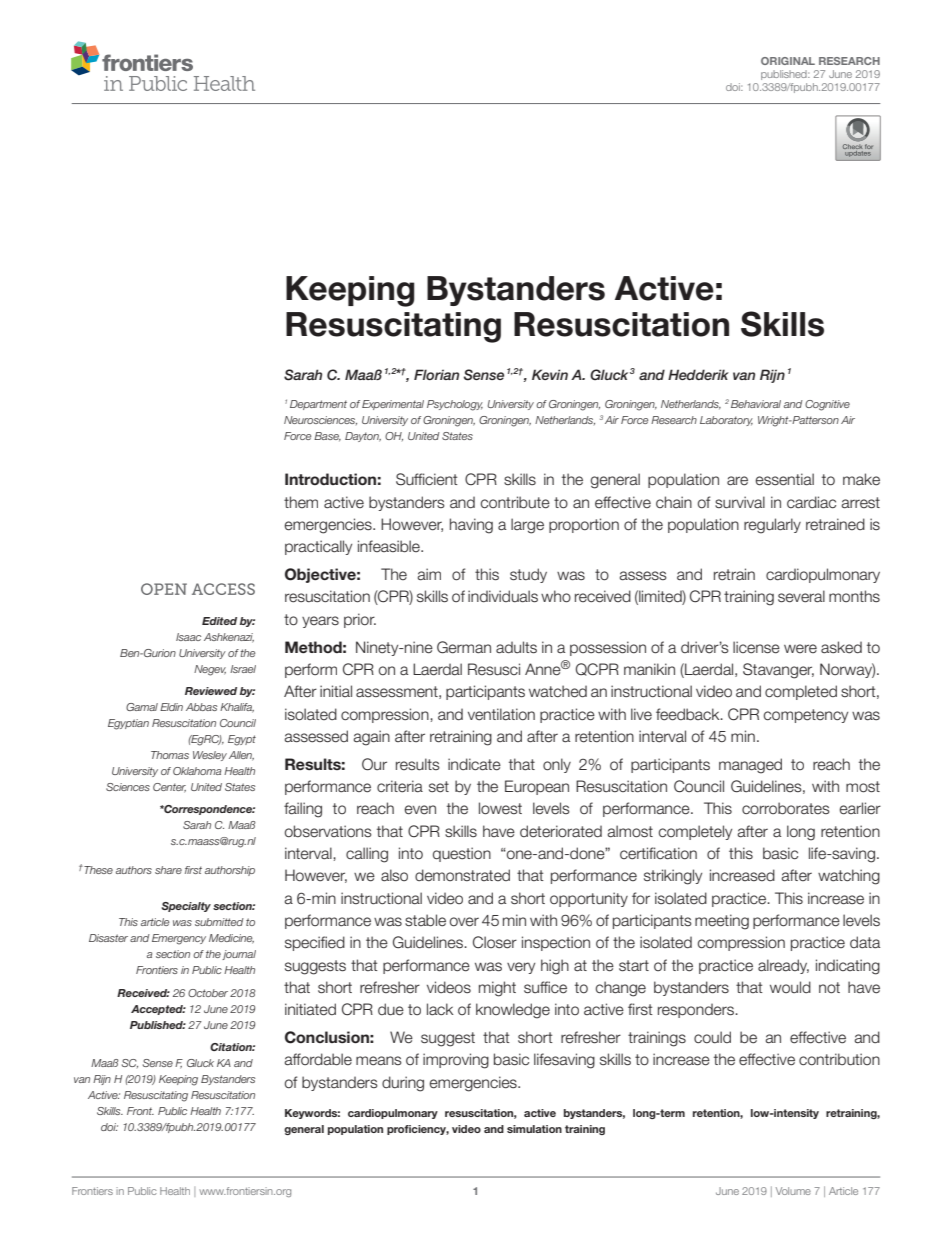 The image size is (952, 1247). I want to click on ORIGINAL, so click(788, 61).
